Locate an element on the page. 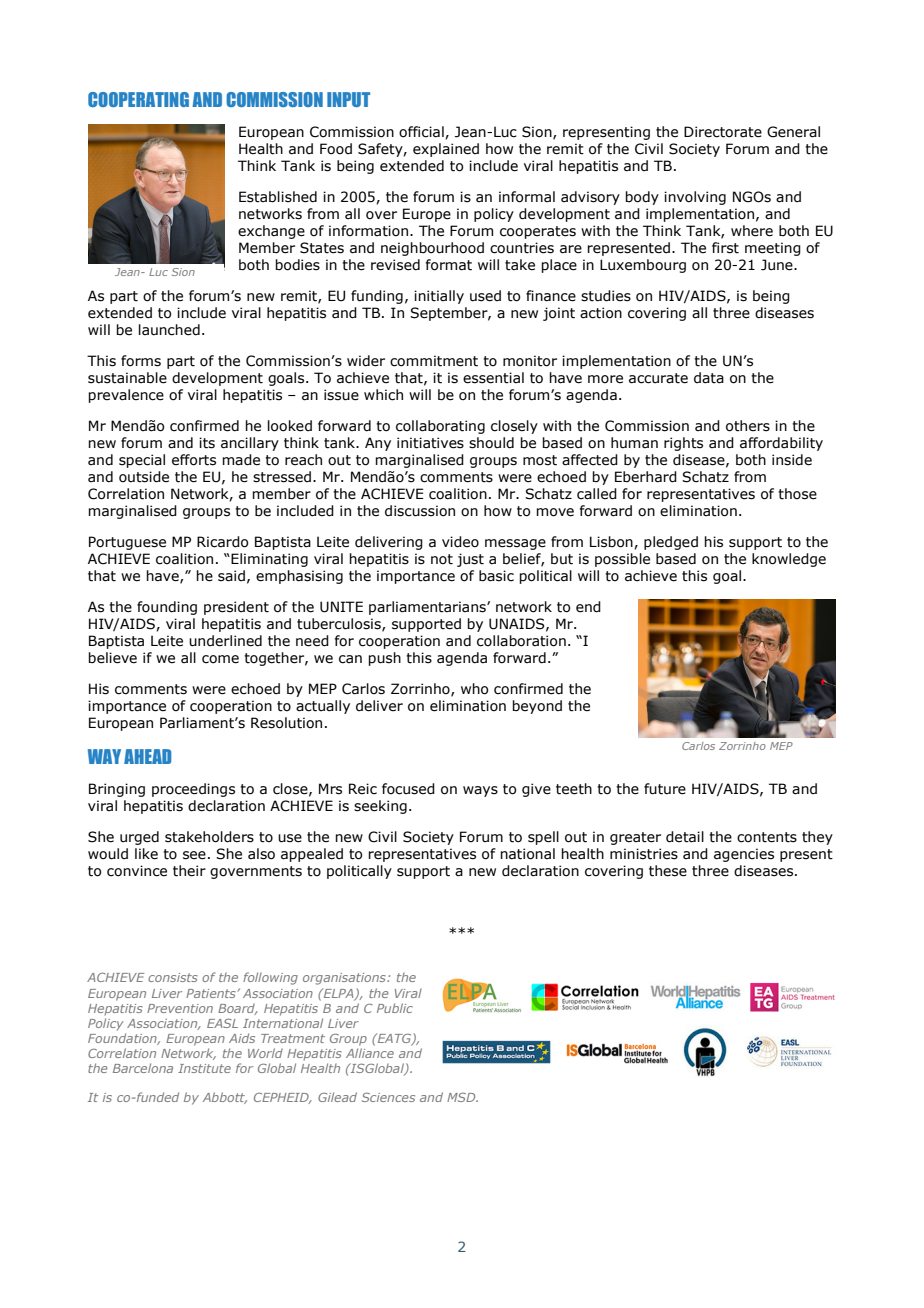 The height and width of the page is (1308, 924). COOPERATING is located at coordinates (138, 99).
